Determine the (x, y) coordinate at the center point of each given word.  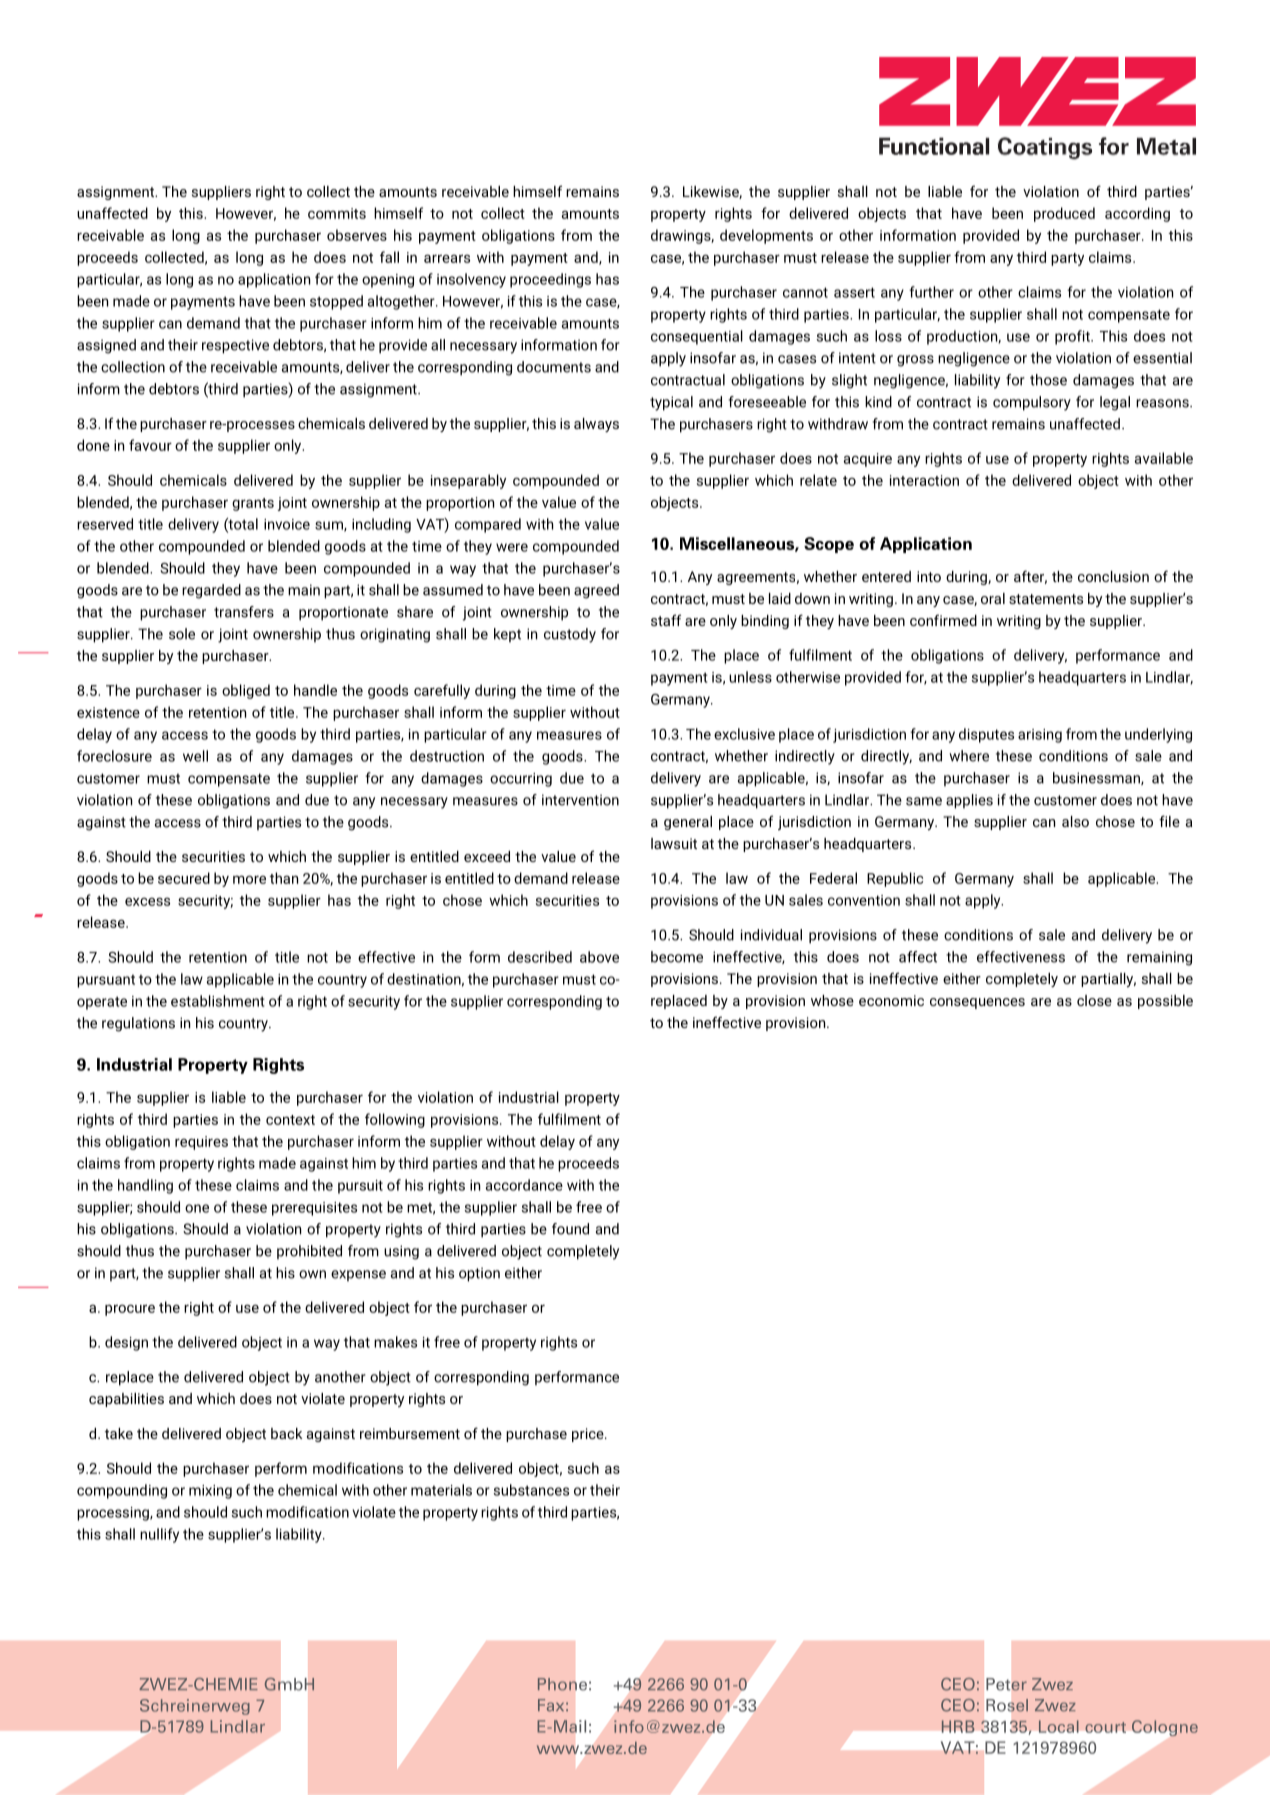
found (570, 1229)
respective (235, 346)
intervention (580, 800)
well (195, 756)
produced (1064, 214)
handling (145, 1186)
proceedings (550, 280)
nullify (159, 1535)
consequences (977, 1003)
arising (1040, 736)
